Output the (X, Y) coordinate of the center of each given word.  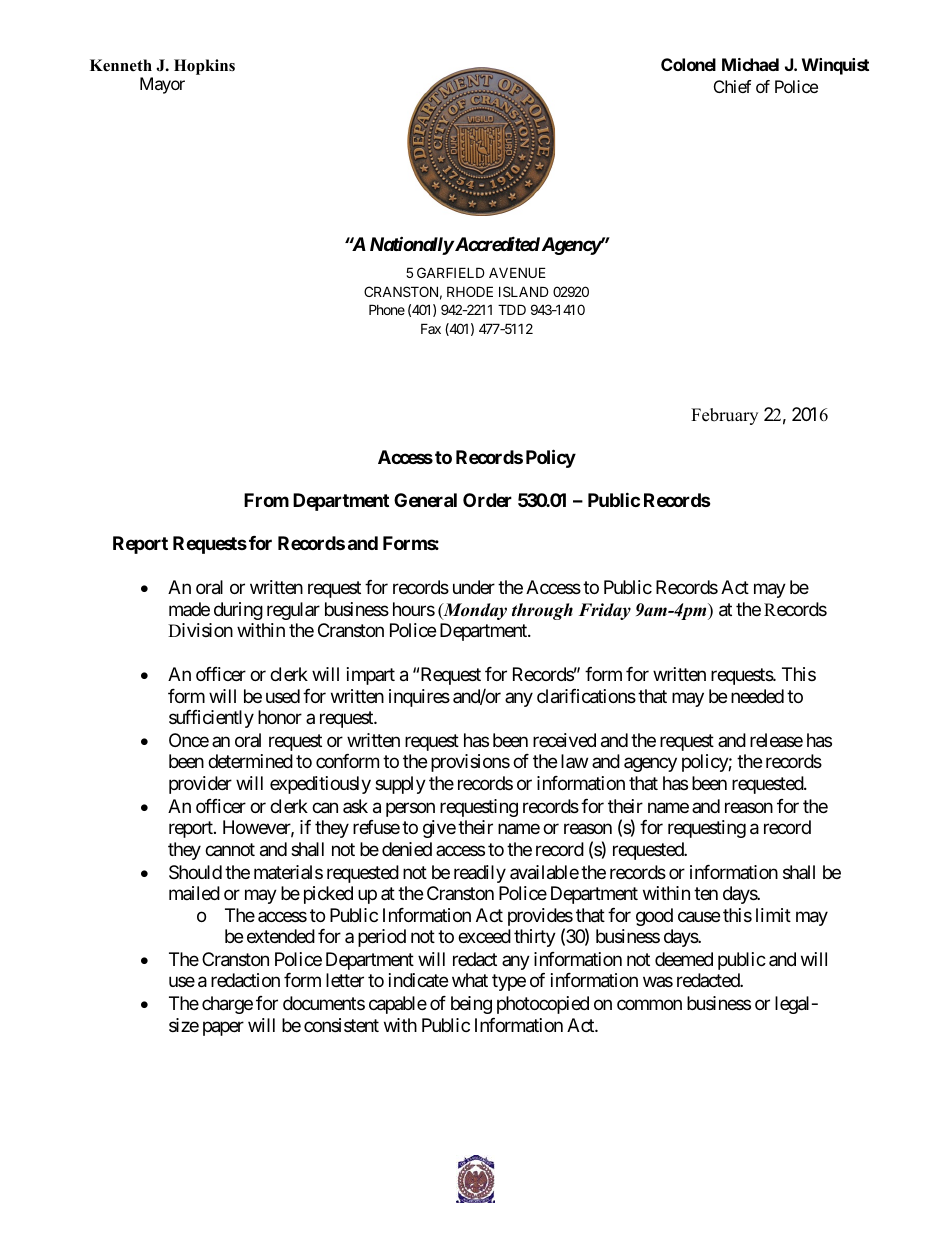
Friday (605, 611)
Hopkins (204, 67)
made (189, 609)
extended (281, 936)
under (474, 587)
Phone (387, 309)
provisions (470, 763)
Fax (431, 328)
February (724, 416)
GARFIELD (451, 272)
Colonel (688, 64)
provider (200, 785)
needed (757, 696)
